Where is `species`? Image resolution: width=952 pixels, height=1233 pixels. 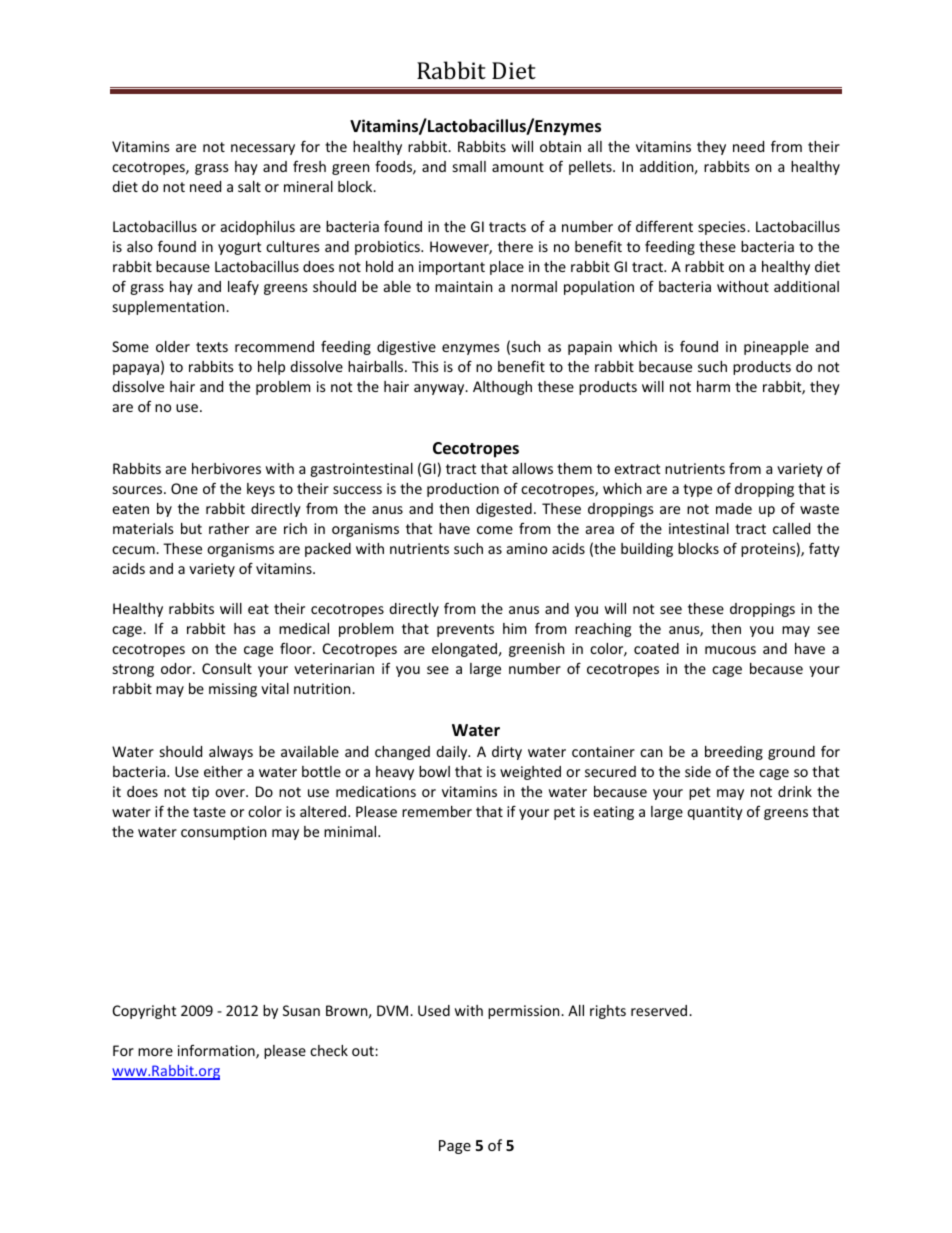 species is located at coordinates (723, 228).
